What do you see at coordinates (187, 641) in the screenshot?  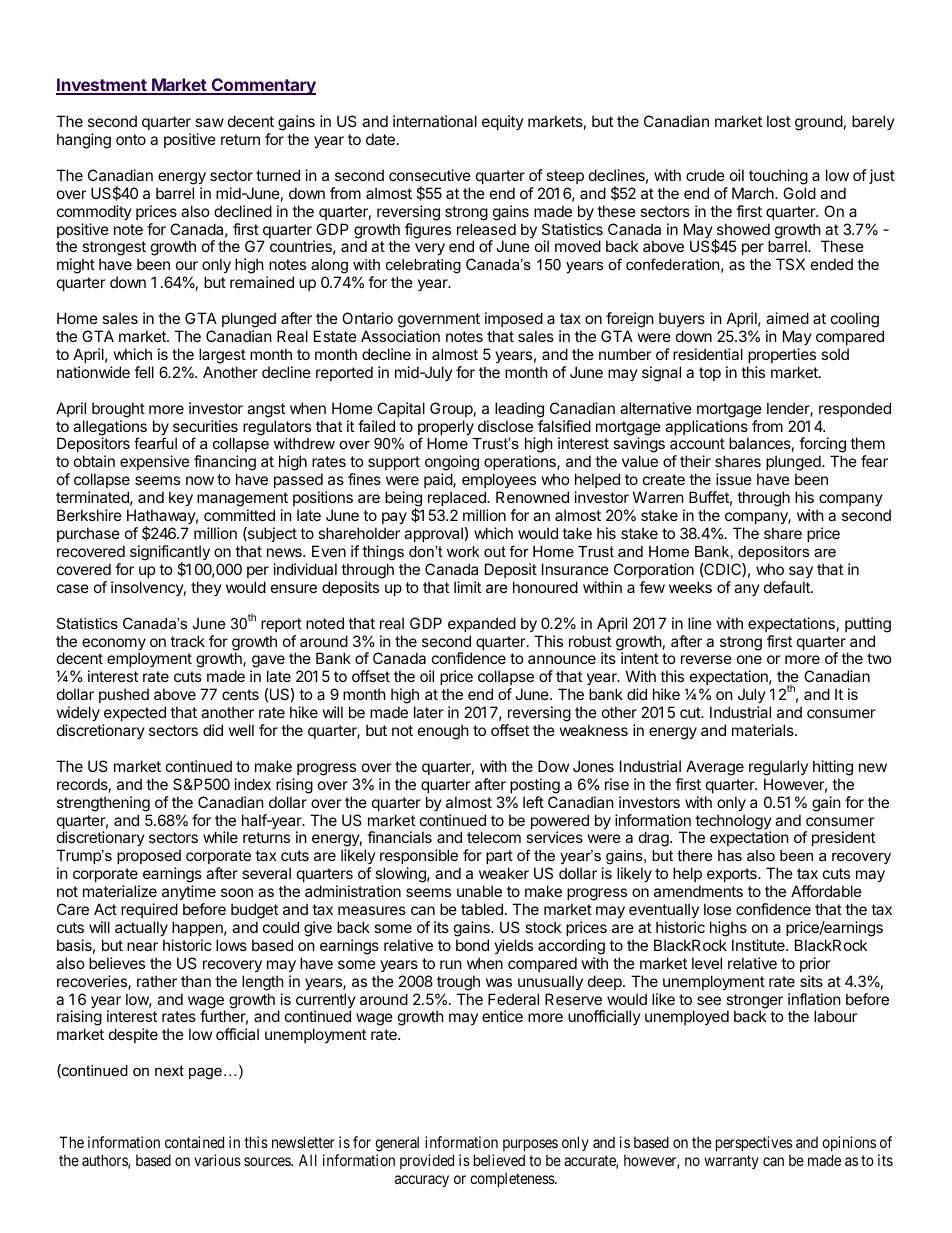 I see `track` at bounding box center [187, 641].
